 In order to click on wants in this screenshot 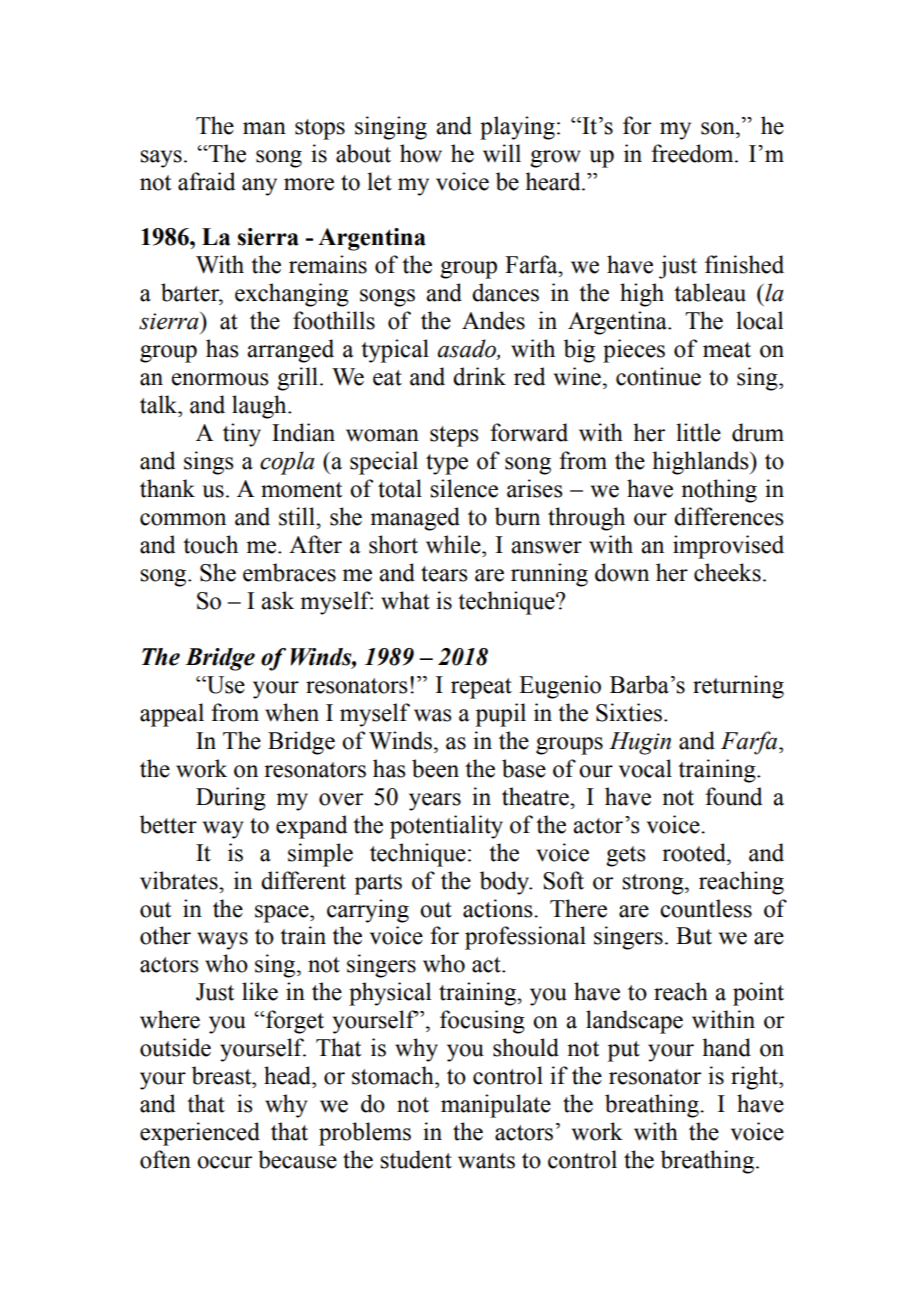, I will do `click(486, 1161)`.
